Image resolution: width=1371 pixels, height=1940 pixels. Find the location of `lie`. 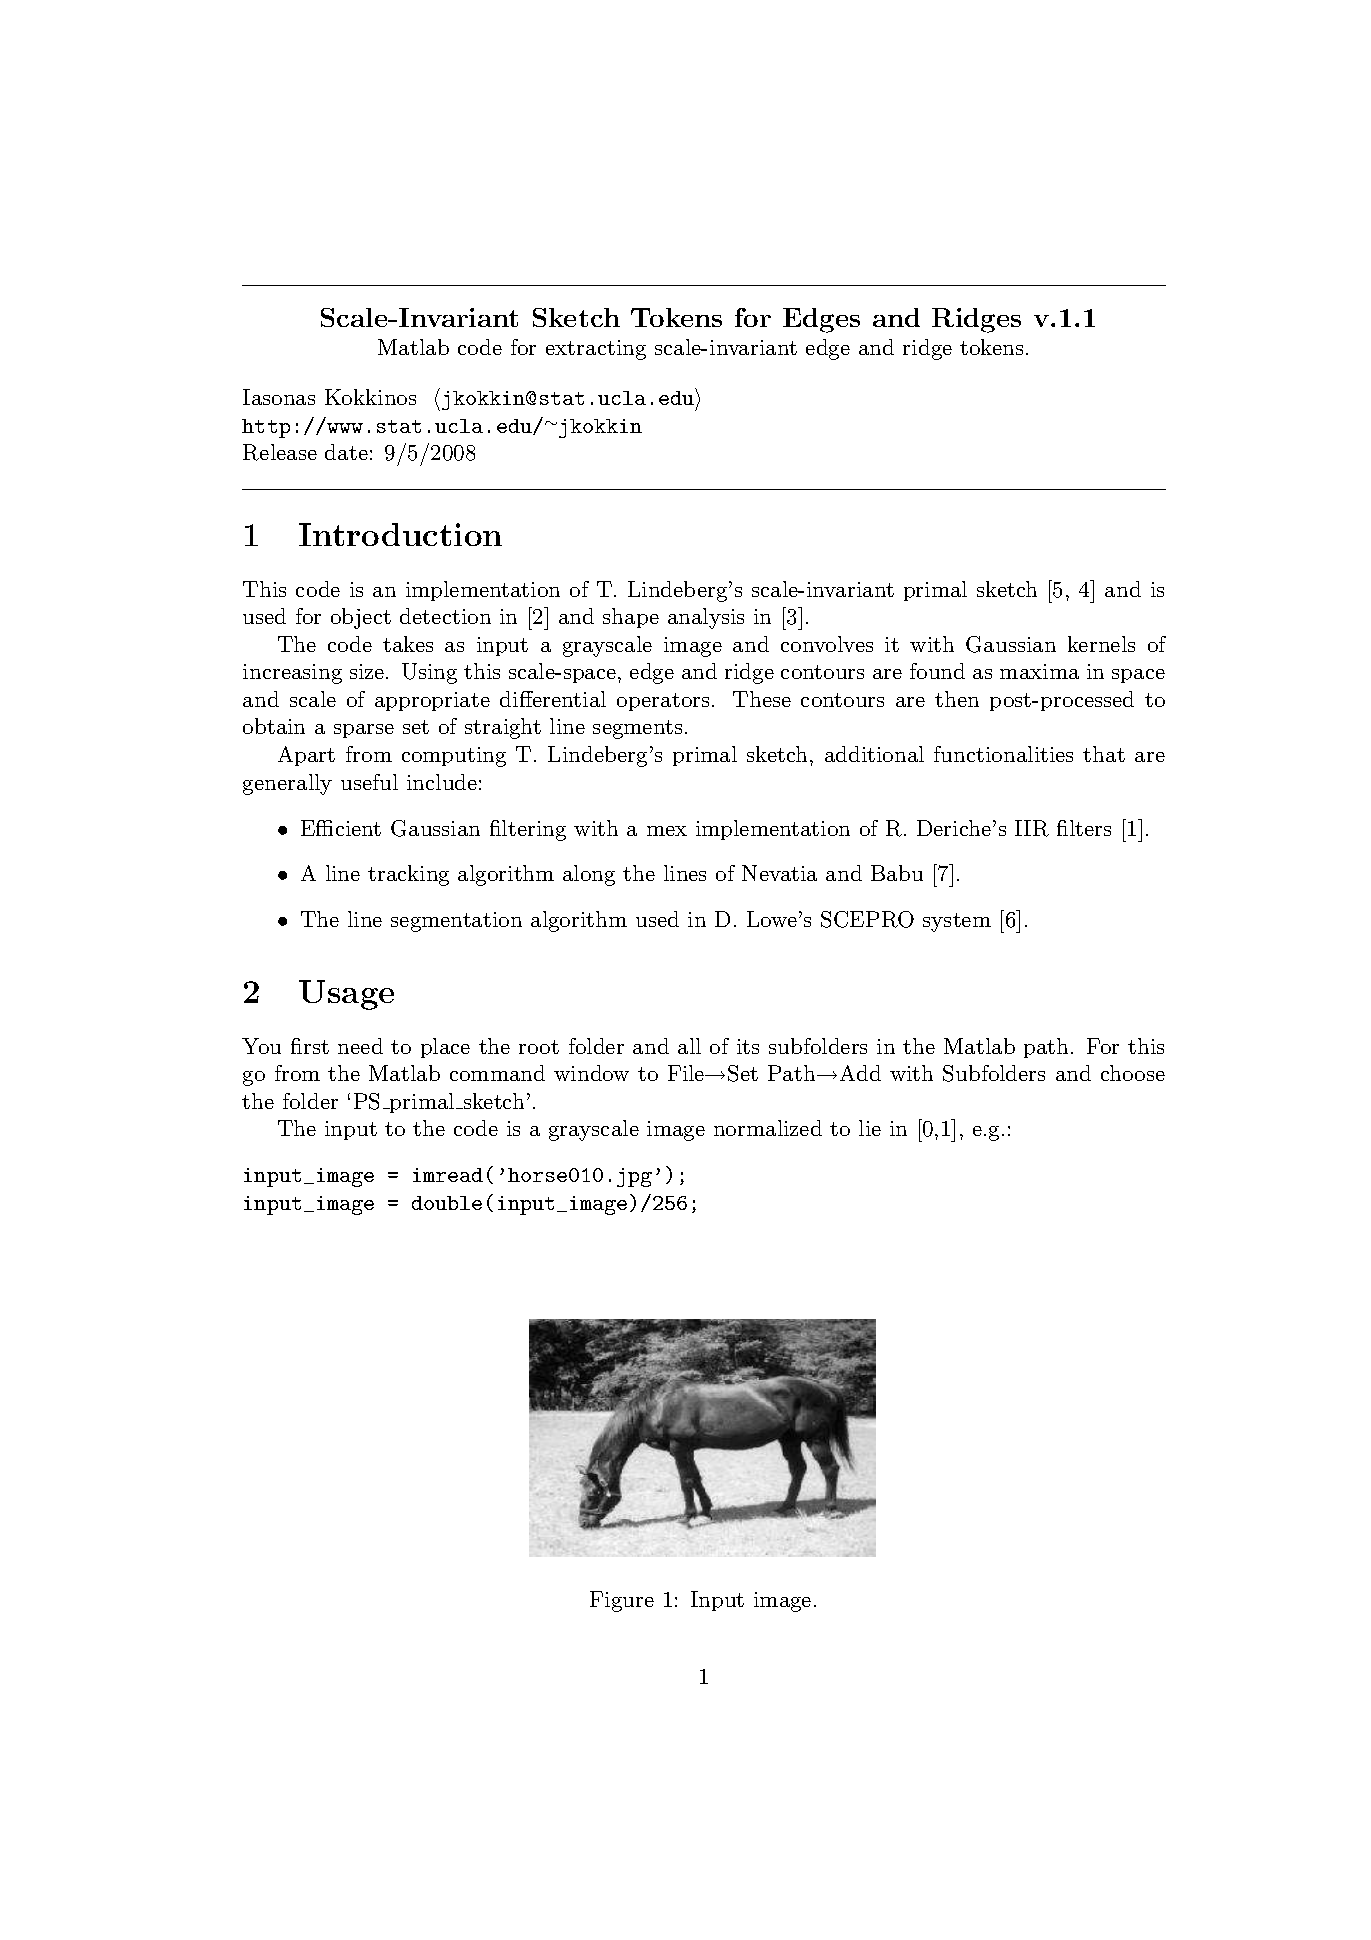

lie is located at coordinates (870, 1128).
